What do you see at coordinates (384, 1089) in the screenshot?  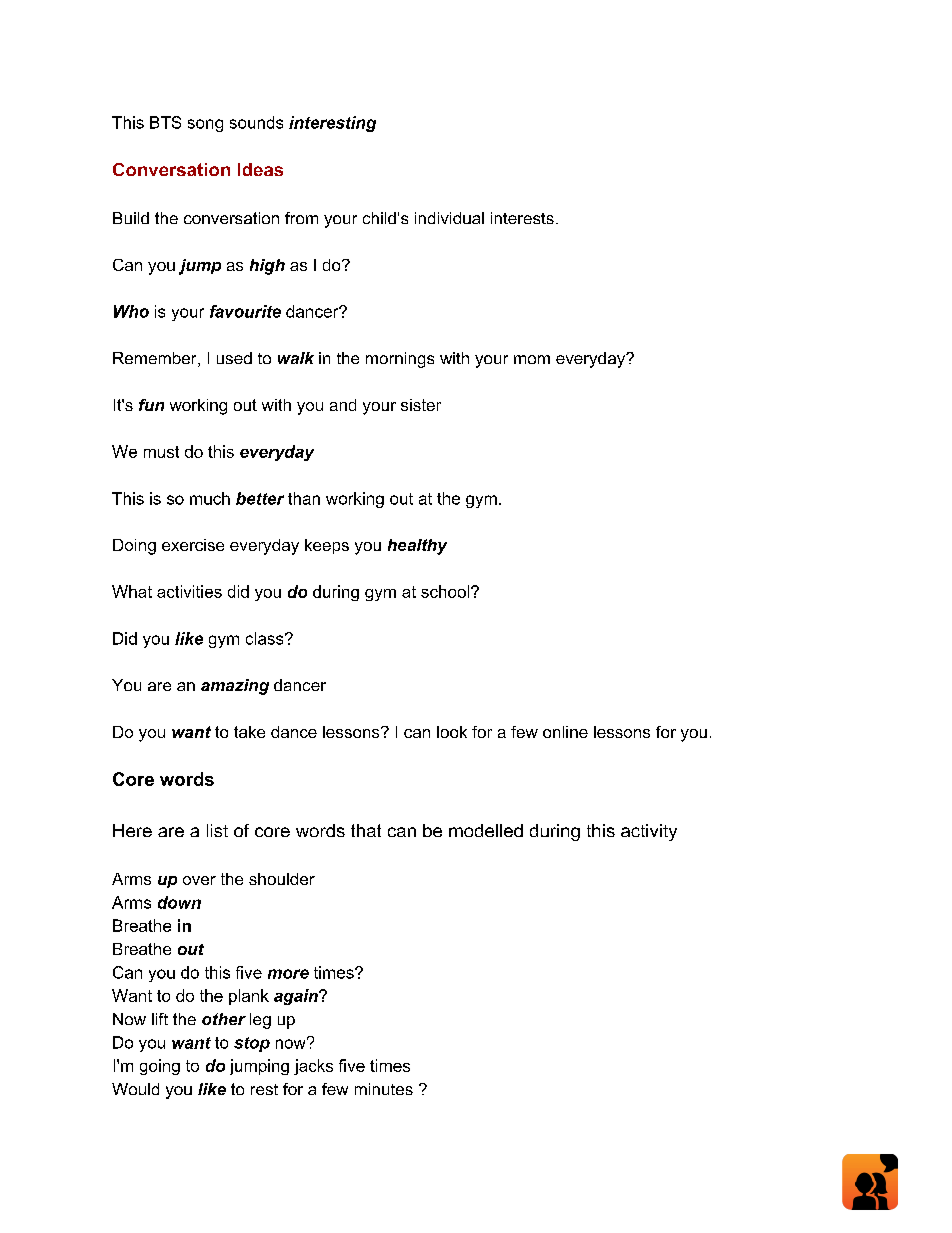 I see `minutes` at bounding box center [384, 1089].
